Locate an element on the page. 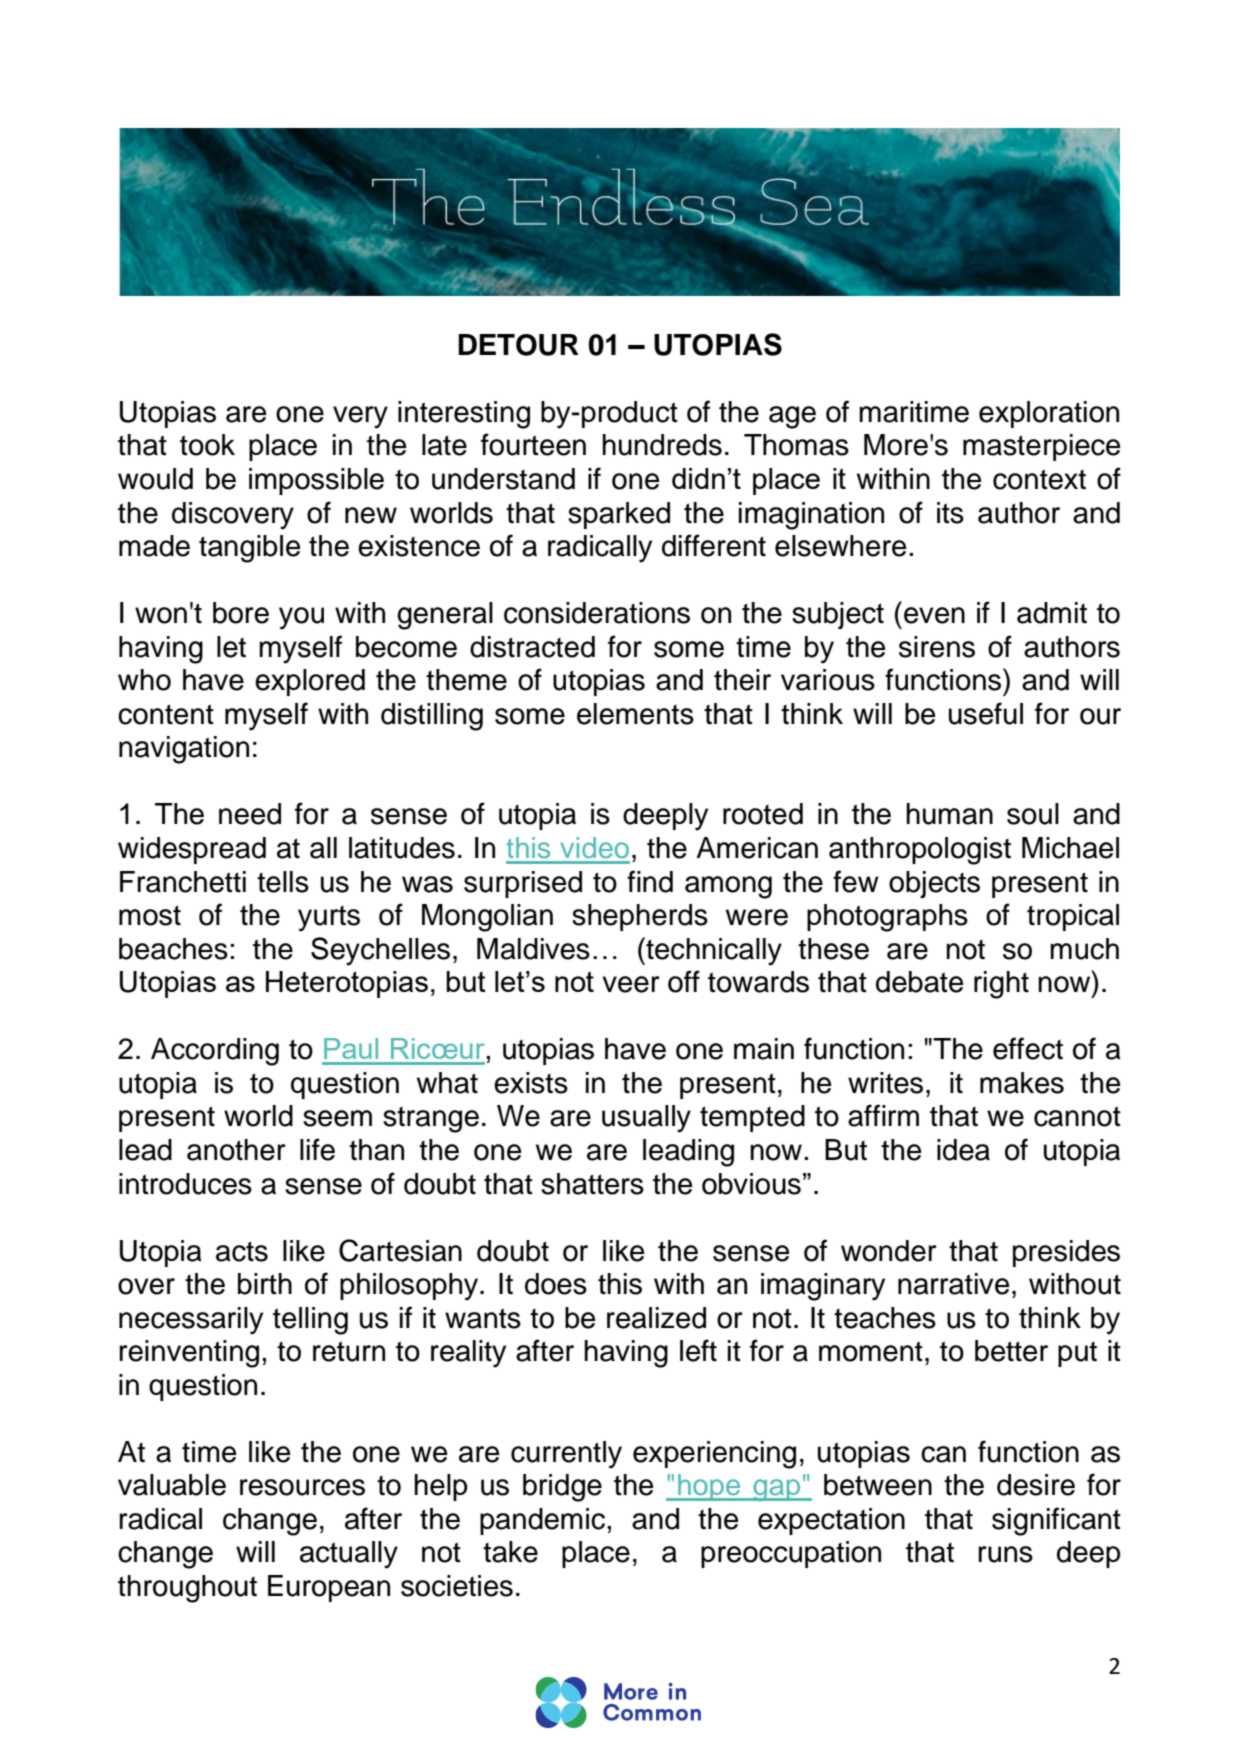  took is located at coordinates (207, 445).
